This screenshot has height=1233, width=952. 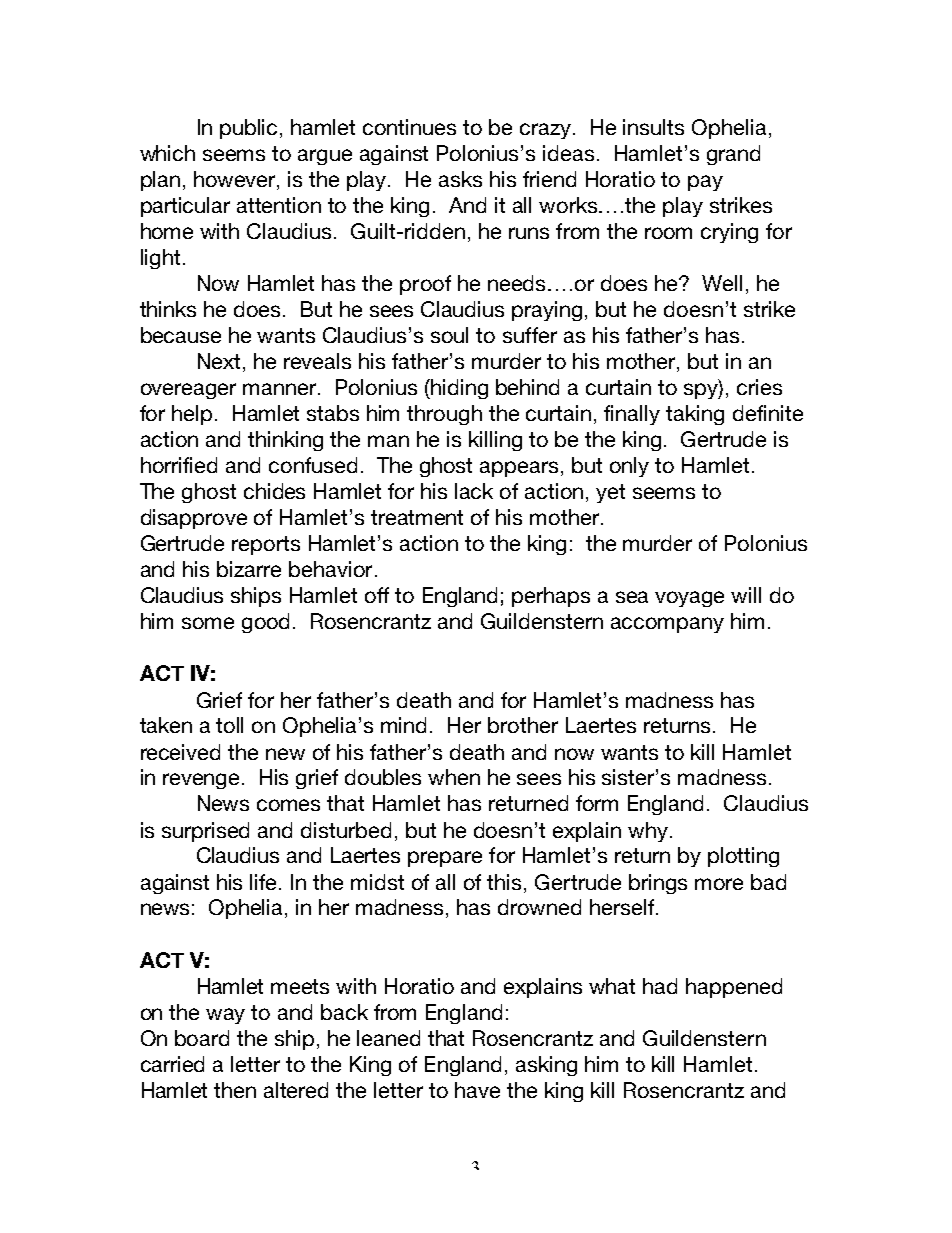 I want to click on revenge, so click(x=203, y=781).
